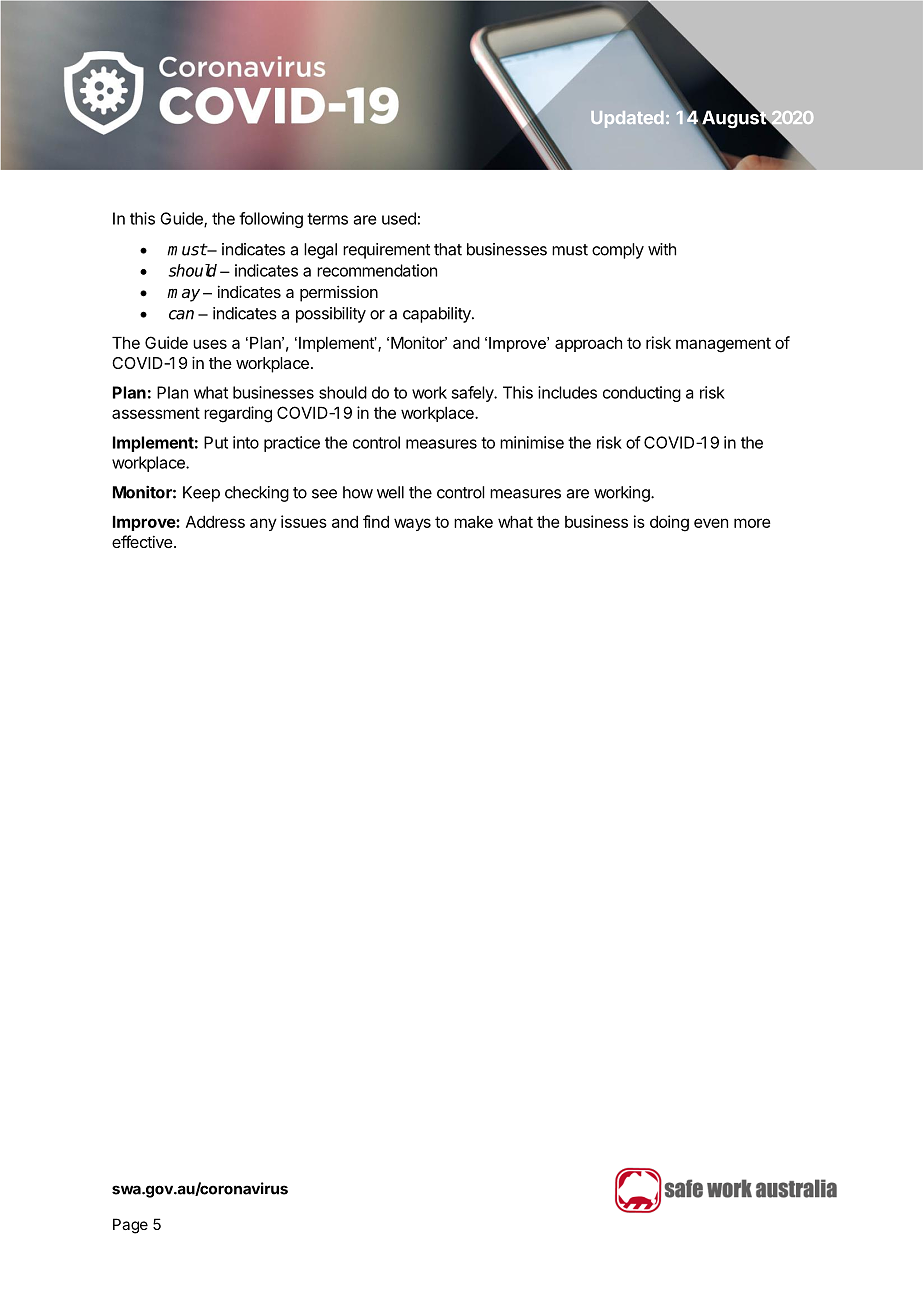 The width and height of the screenshot is (924, 1308). I want to click on ways, so click(412, 524).
